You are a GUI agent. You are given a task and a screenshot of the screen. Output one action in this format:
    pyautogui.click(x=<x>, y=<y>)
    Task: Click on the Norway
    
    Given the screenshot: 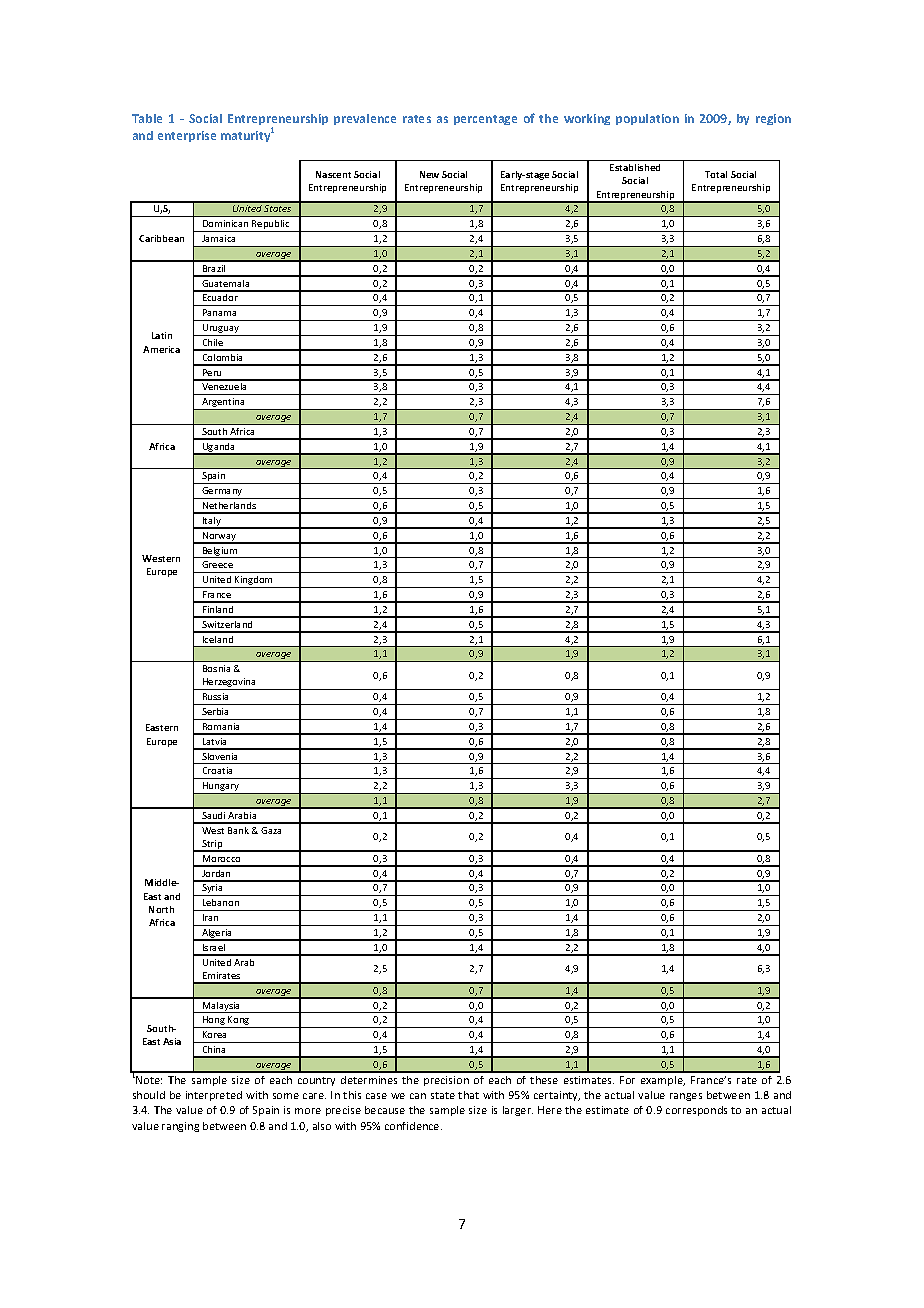 What is the action you would take?
    pyautogui.click(x=219, y=538)
